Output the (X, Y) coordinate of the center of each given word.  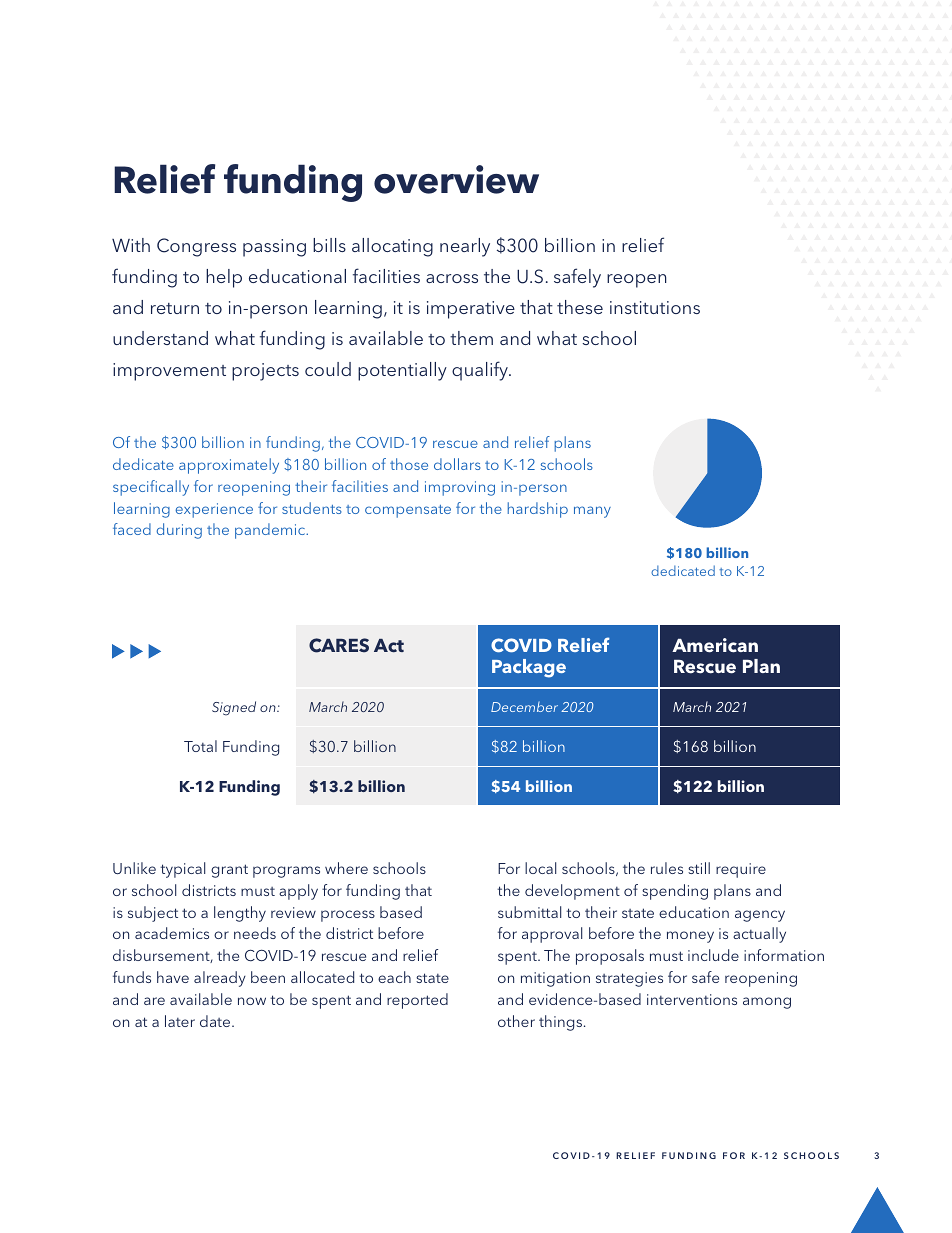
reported (417, 1001)
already (220, 979)
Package (529, 668)
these (580, 307)
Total (200, 746)
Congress (196, 247)
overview (456, 179)
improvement (169, 372)
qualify (481, 371)
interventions (692, 999)
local (540, 868)
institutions (655, 307)
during (179, 531)
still (699, 868)
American (715, 645)
